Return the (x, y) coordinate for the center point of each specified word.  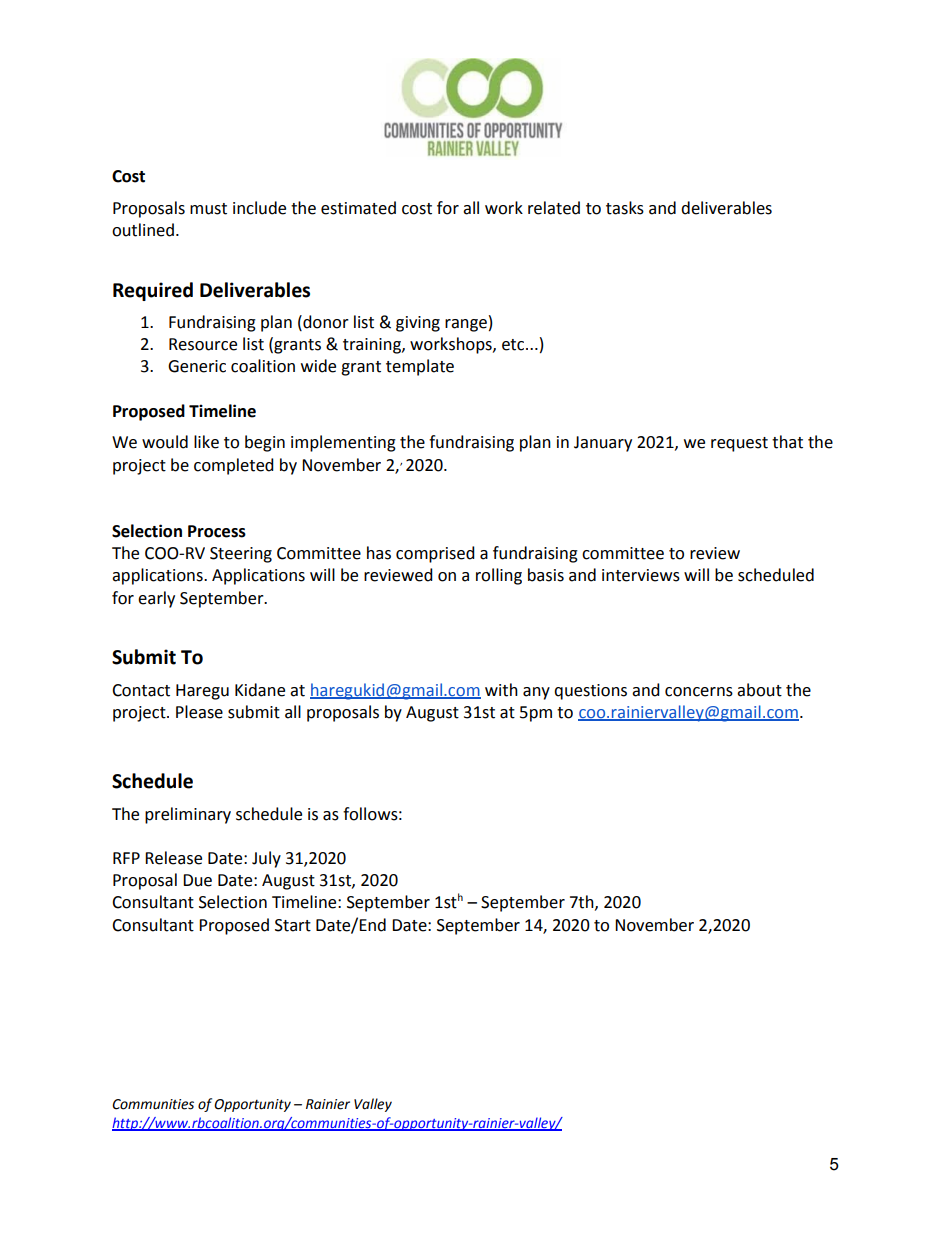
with (501, 690)
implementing (343, 443)
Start (293, 925)
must (208, 209)
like (206, 442)
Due (197, 880)
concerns (699, 692)
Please (199, 712)
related (554, 208)
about (759, 690)
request (739, 444)
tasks (625, 208)
